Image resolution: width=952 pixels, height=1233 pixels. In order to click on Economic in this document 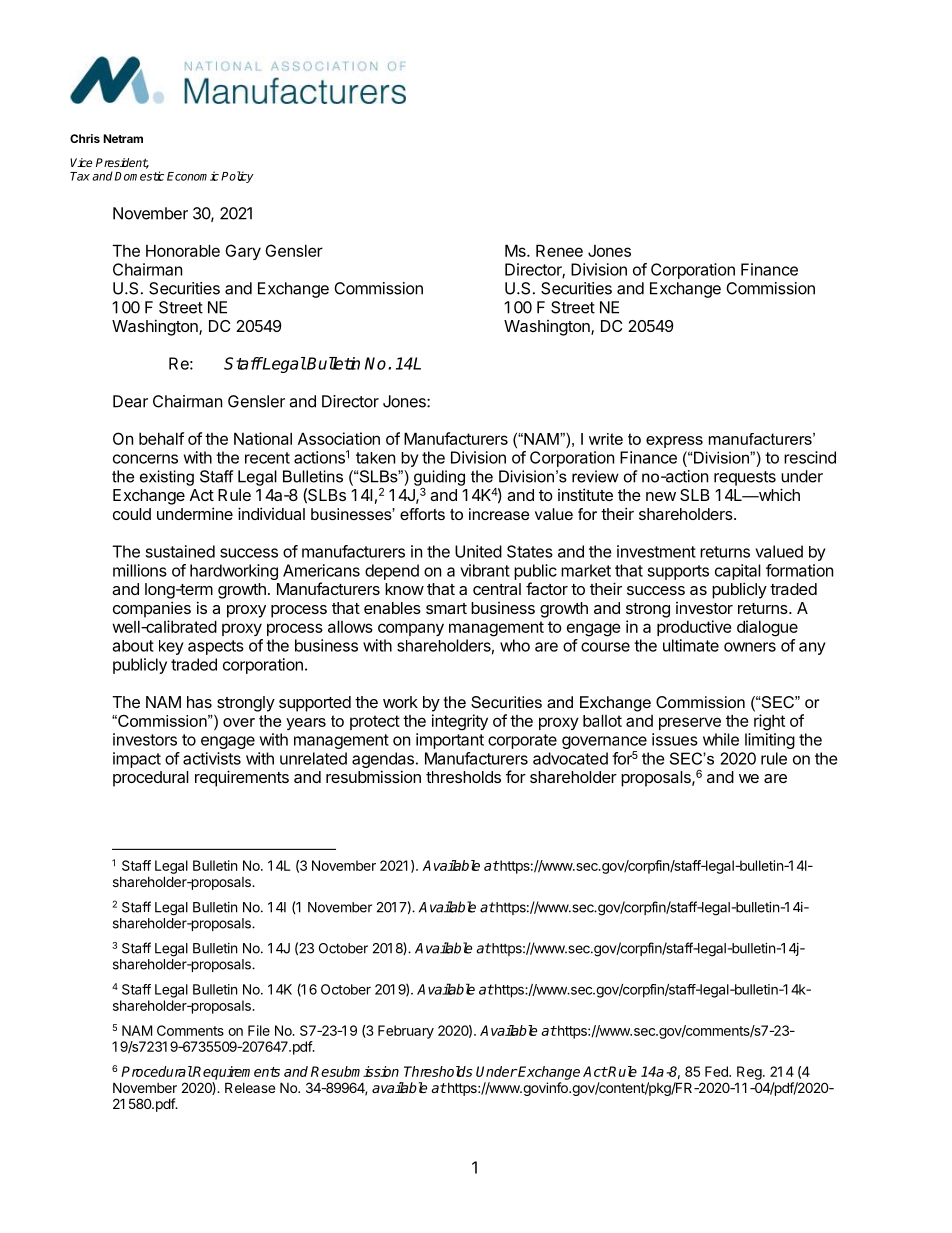, I will do `click(193, 176)`.
